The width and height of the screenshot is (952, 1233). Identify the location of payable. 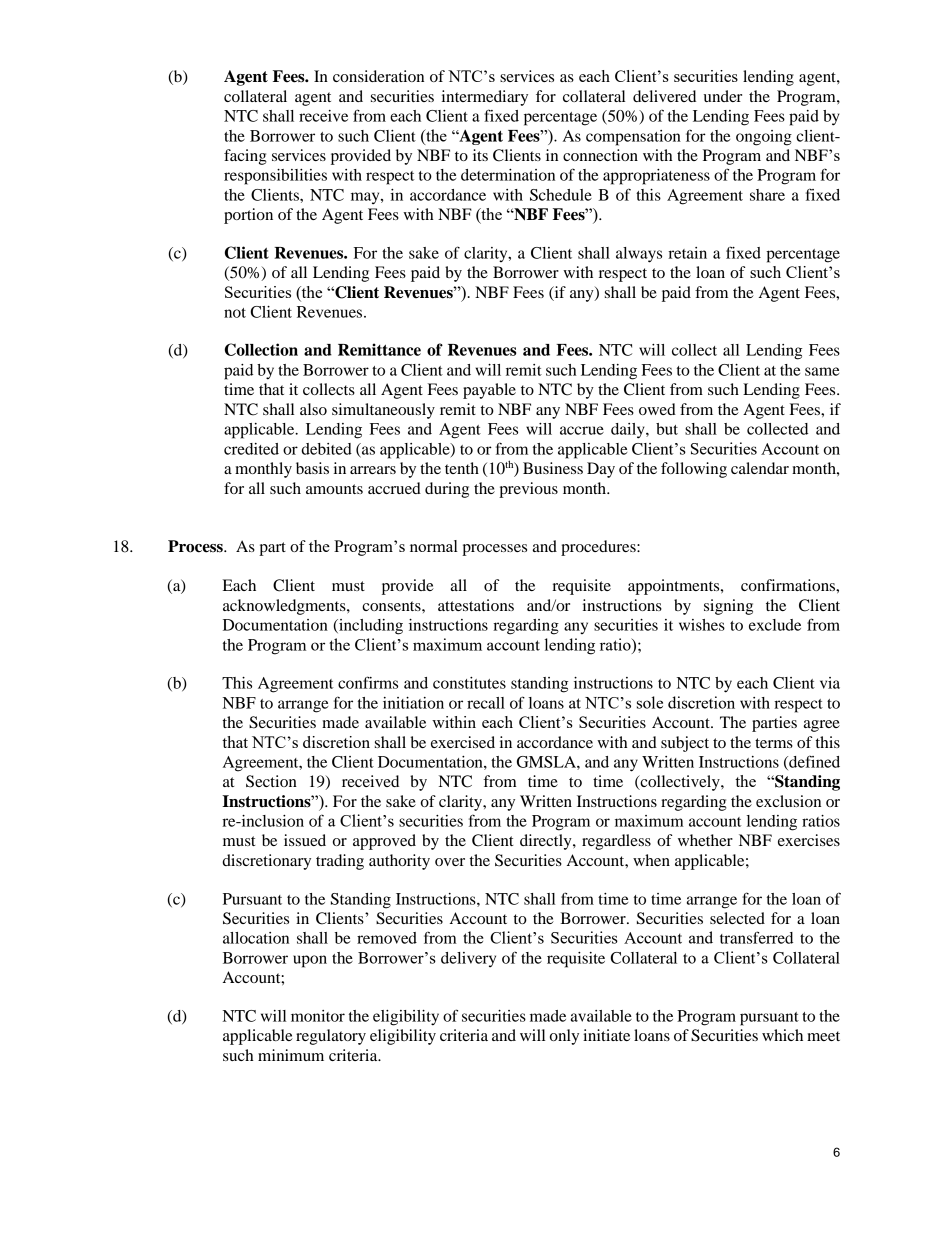
(489, 391).
